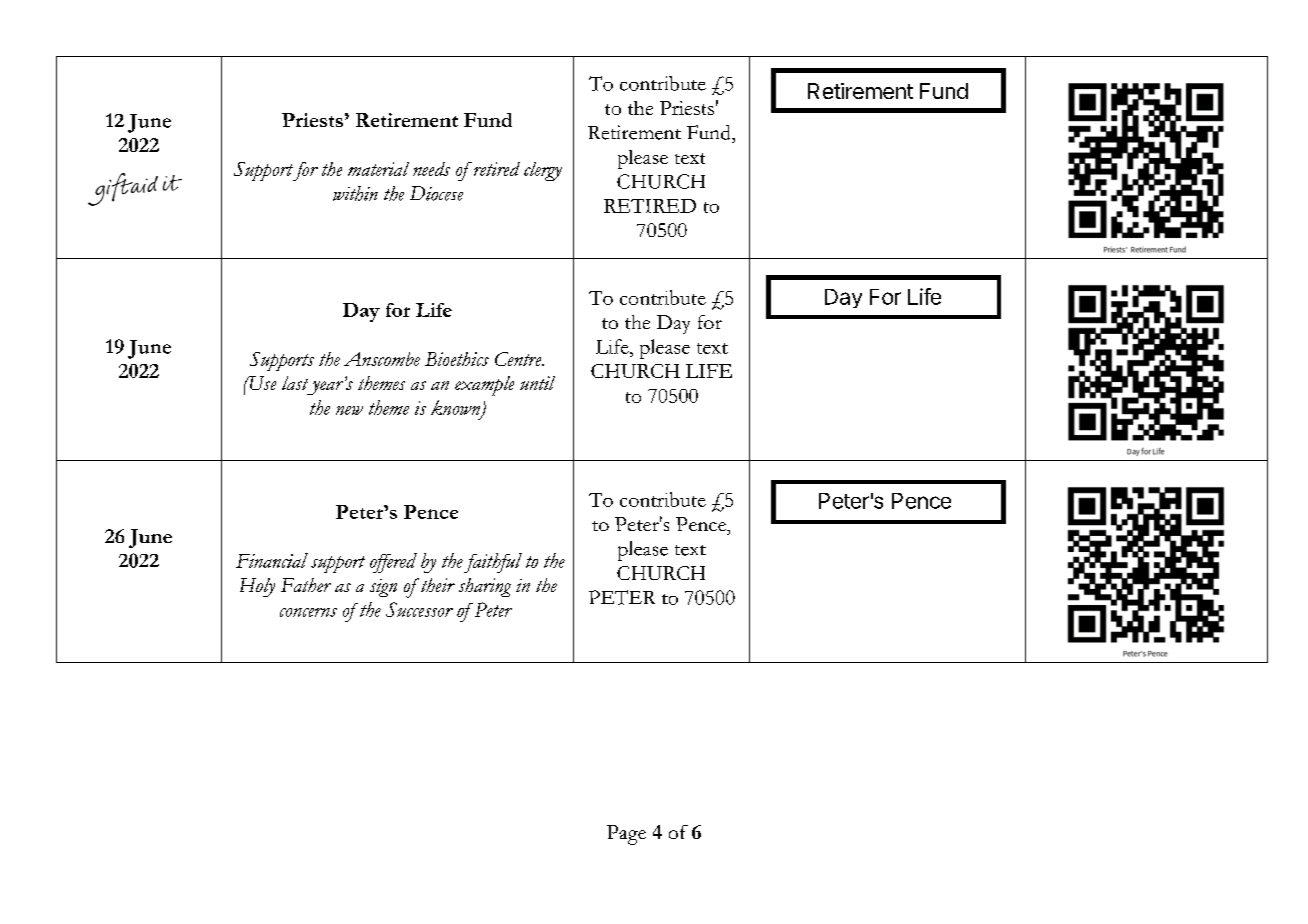 This image has width=1308, height=924. I want to click on clergy, so click(543, 171).
